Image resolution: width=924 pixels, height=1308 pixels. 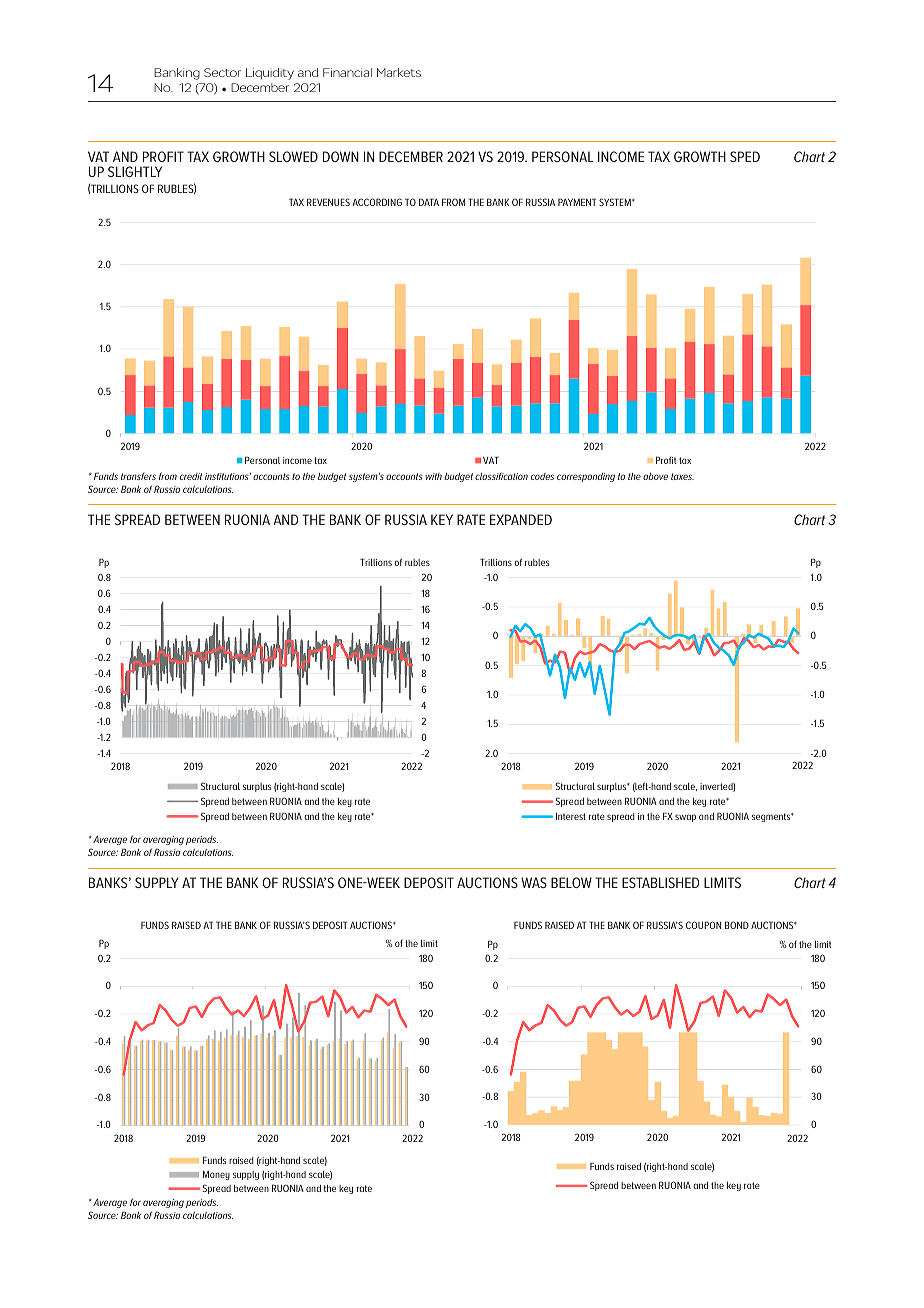 What do you see at coordinates (745, 156) in the document?
I see `SPED` at bounding box center [745, 156].
